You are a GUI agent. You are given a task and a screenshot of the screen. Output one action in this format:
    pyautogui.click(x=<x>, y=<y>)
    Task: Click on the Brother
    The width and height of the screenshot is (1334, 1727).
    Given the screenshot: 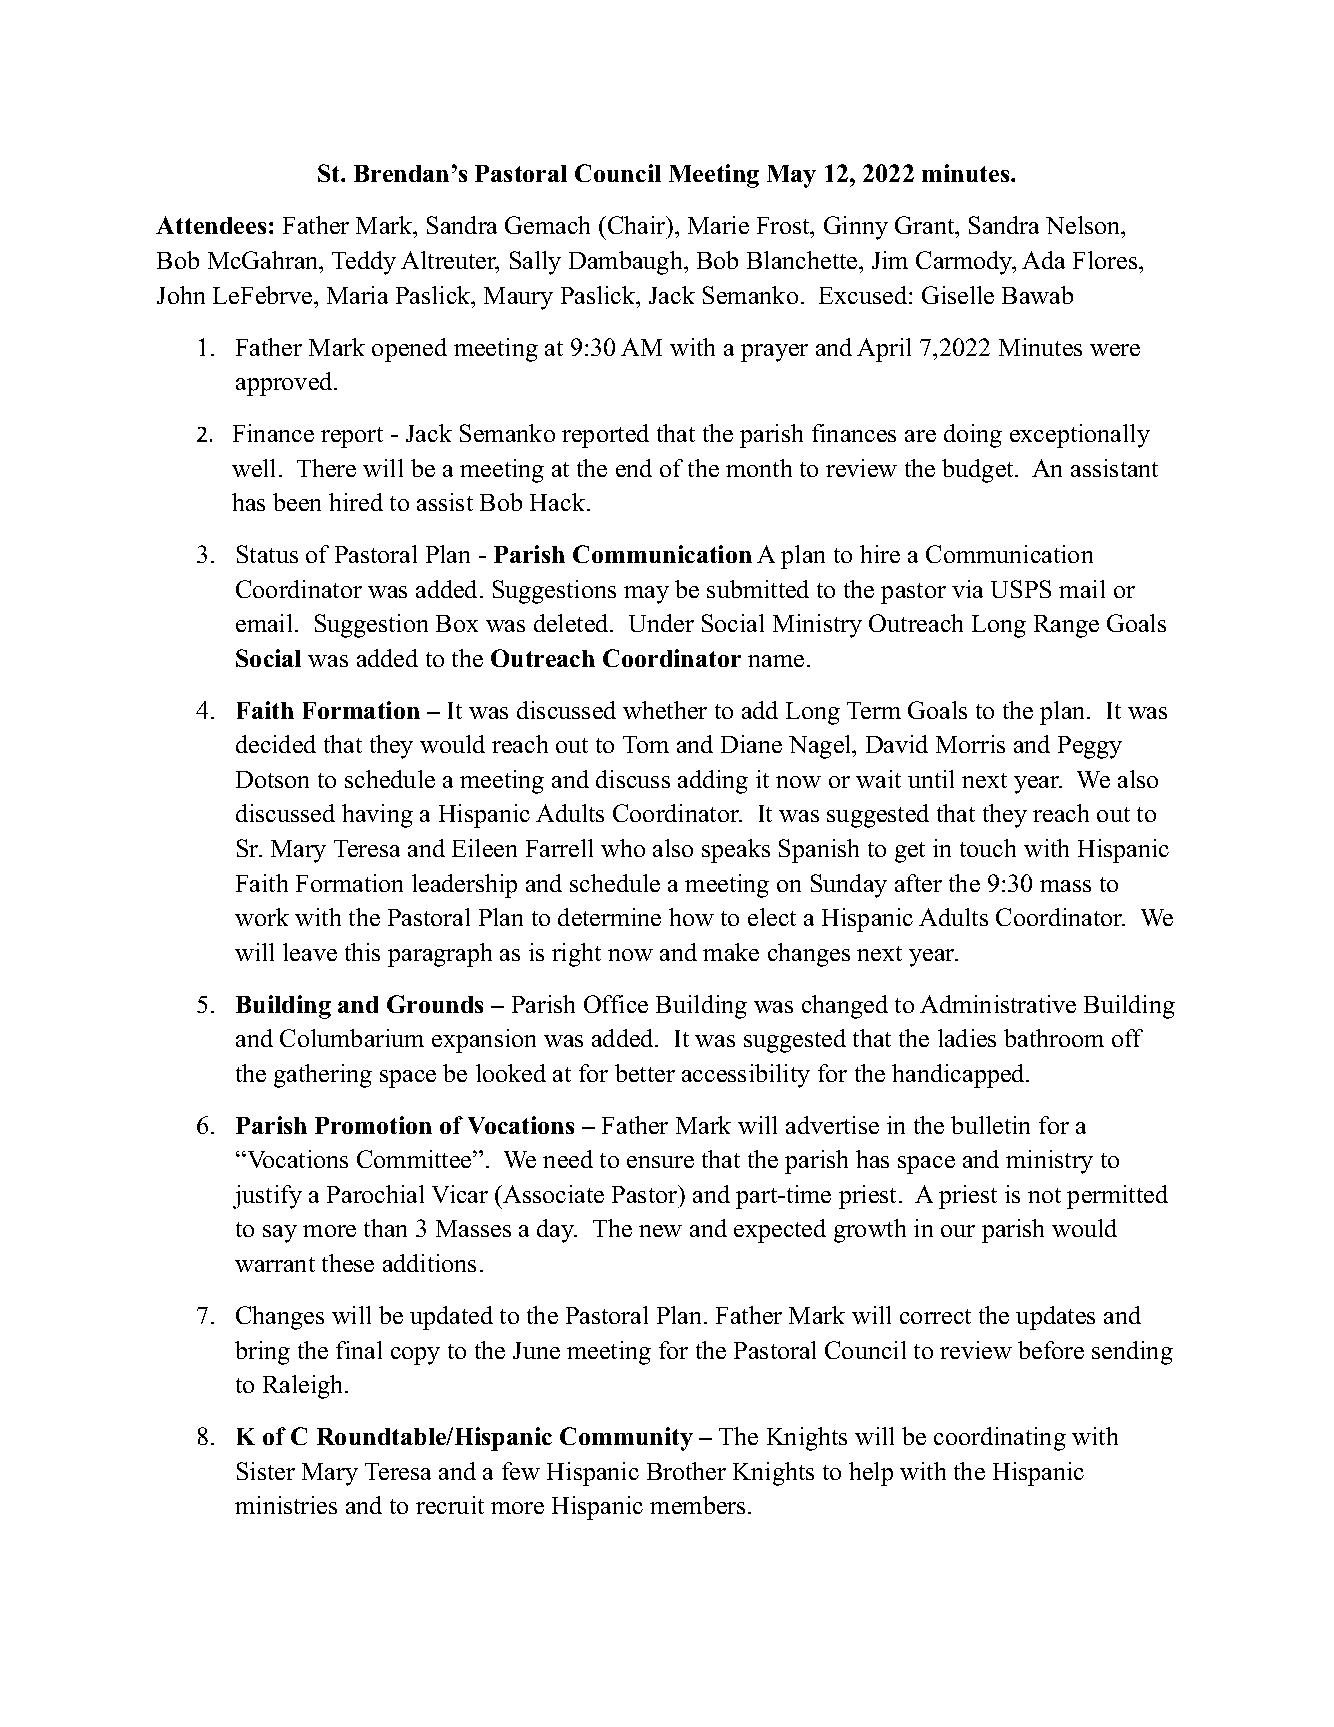 What is the action you would take?
    pyautogui.click(x=686, y=1471)
